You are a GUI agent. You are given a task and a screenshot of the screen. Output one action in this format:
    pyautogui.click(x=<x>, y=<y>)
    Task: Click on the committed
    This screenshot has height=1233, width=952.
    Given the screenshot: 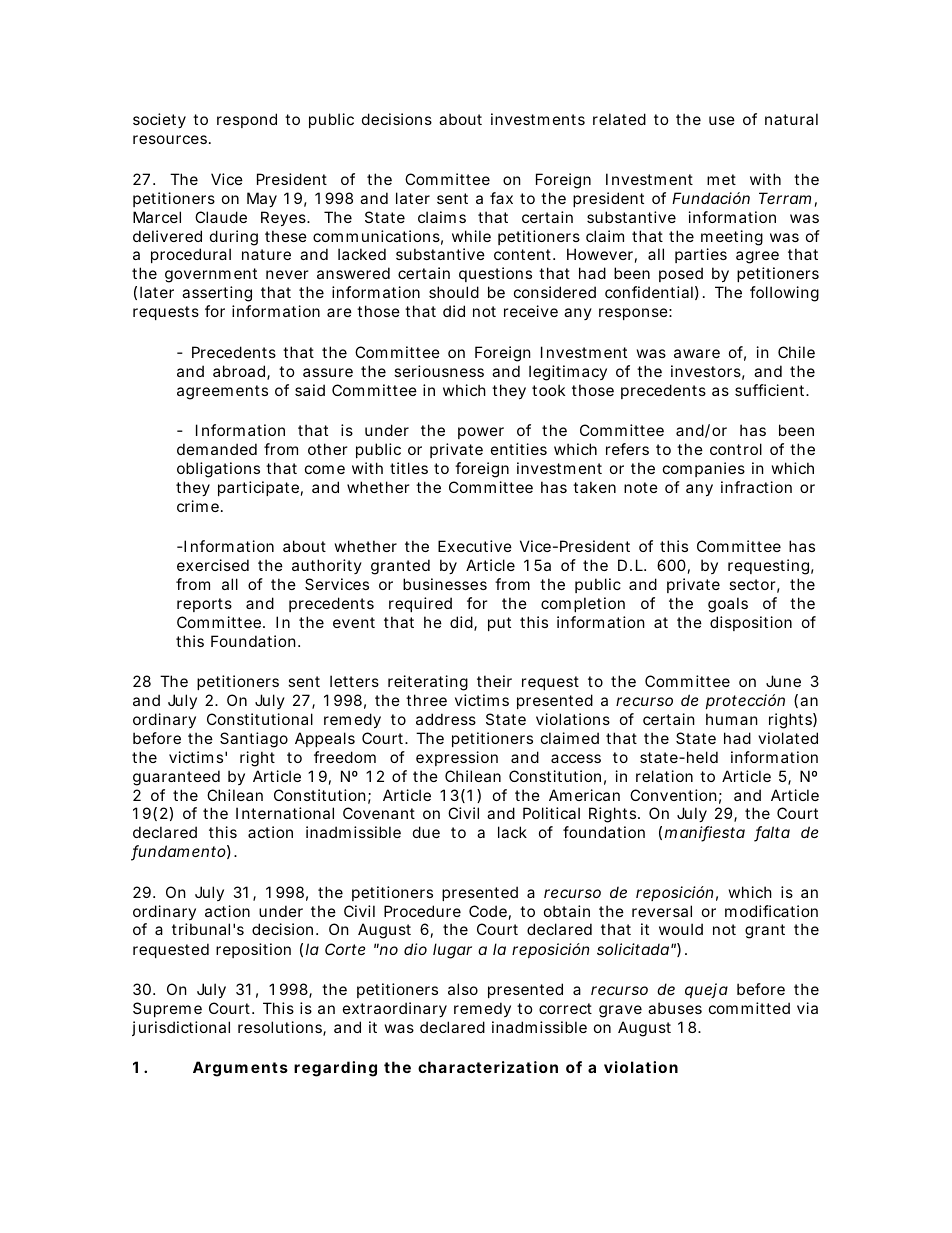 What is the action you would take?
    pyautogui.click(x=749, y=1008)
